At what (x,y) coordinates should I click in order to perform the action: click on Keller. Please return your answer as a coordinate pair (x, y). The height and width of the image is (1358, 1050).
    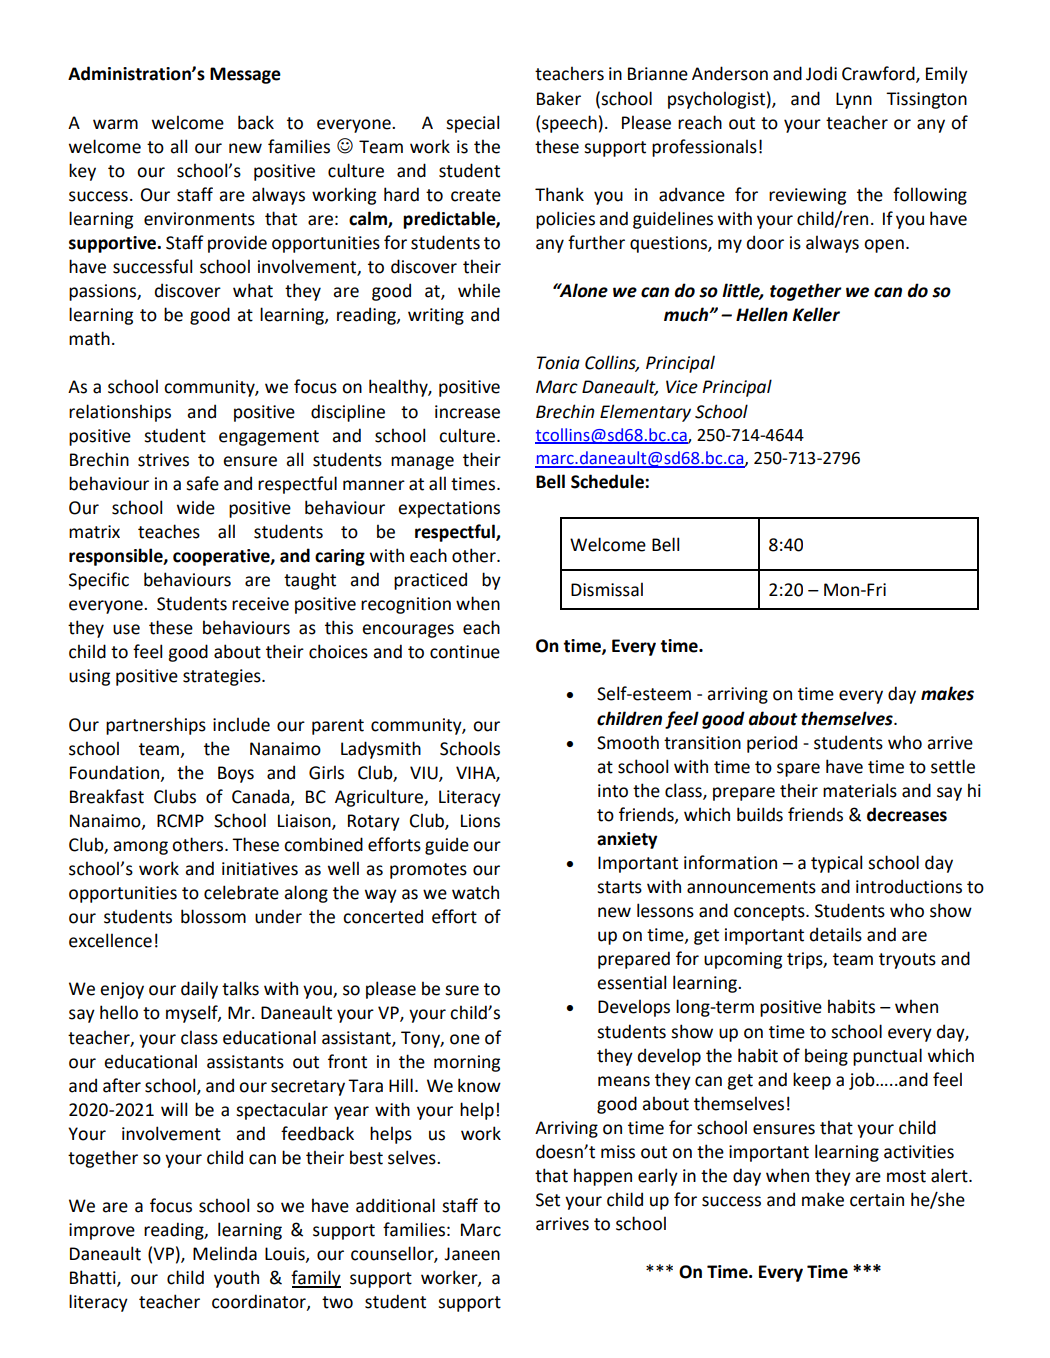
    Looking at the image, I should click on (816, 314).
